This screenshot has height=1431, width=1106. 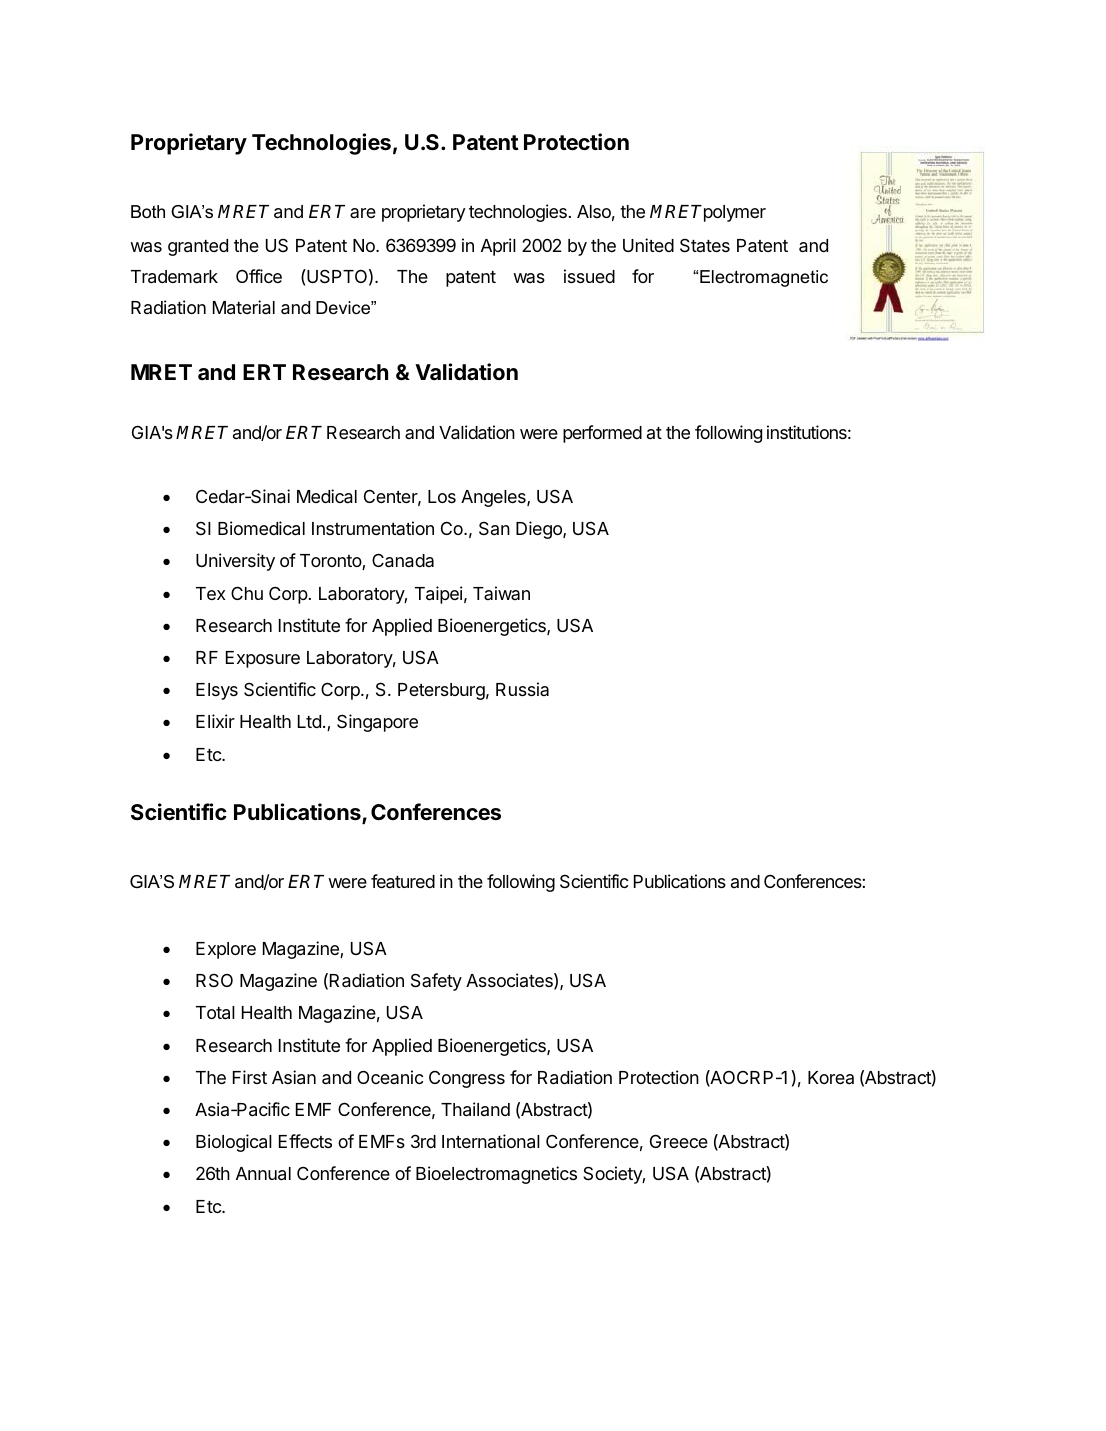 I want to click on Angeles, so click(x=494, y=498).
